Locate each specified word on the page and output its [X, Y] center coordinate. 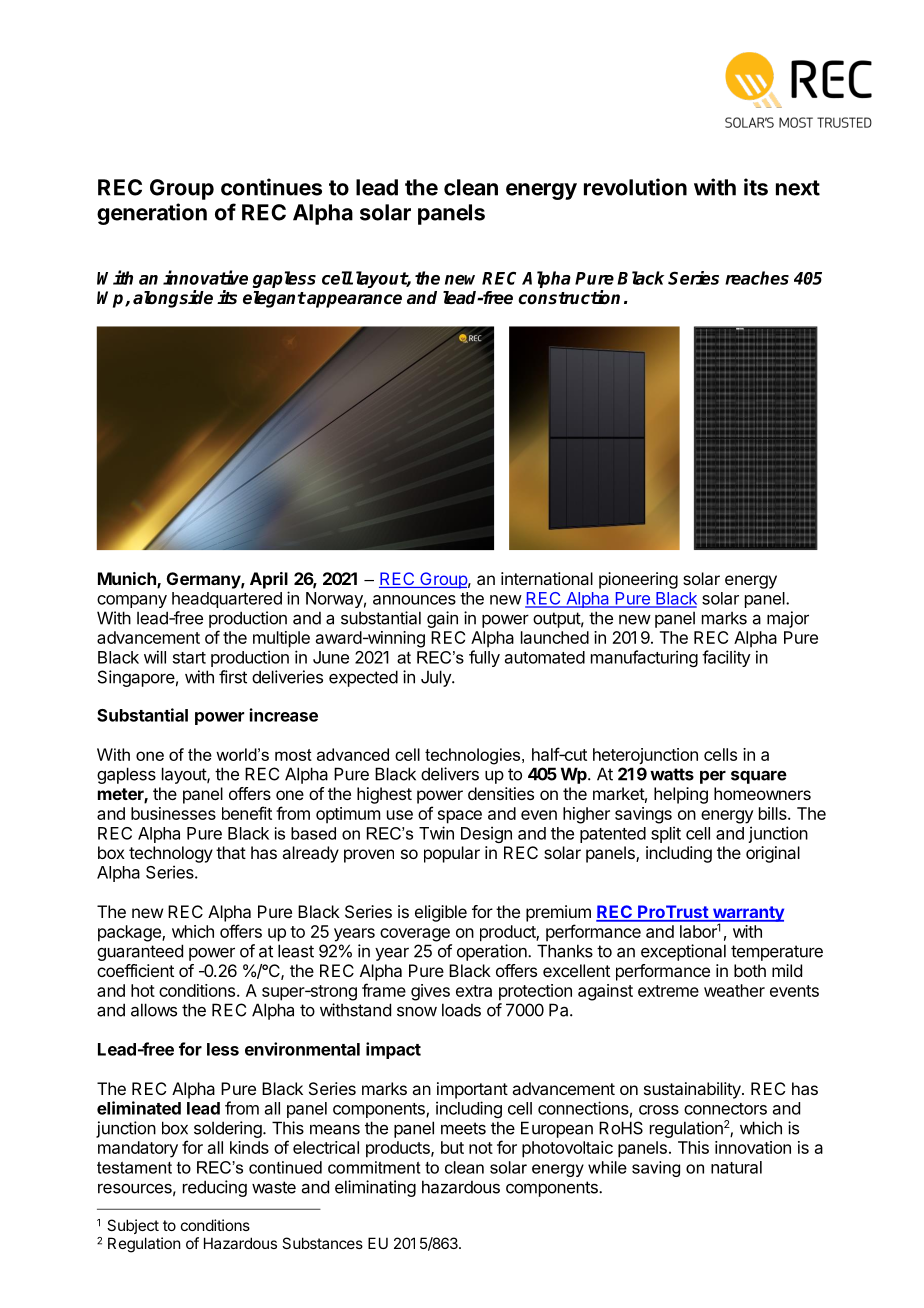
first [233, 677]
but [452, 1147]
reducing [215, 1188]
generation [152, 214]
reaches [757, 278]
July [437, 678]
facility [726, 658]
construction [569, 297]
